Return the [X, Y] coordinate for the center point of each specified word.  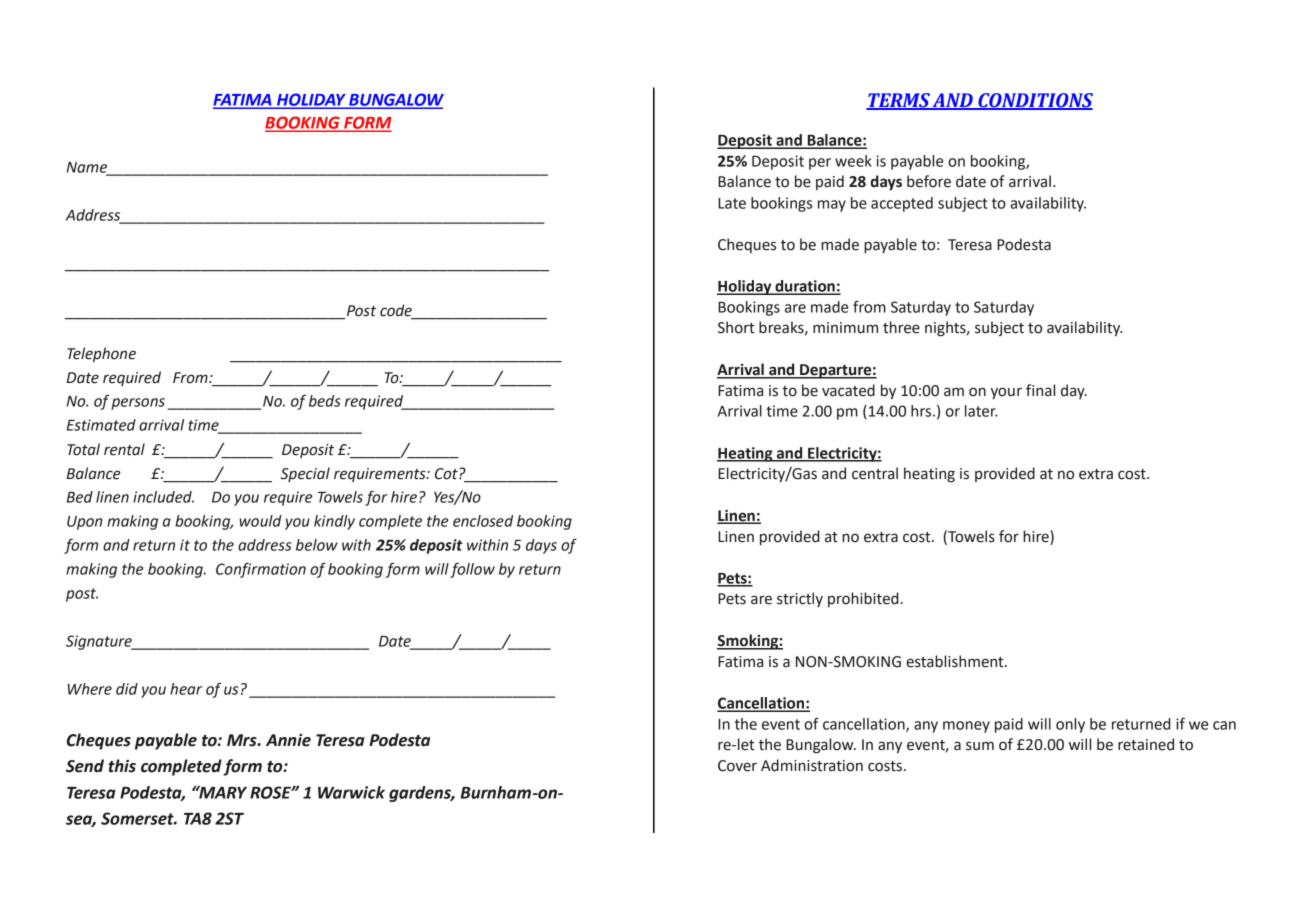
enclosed [483, 521]
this [122, 766]
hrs [921, 411]
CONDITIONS [1034, 101]
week [853, 161]
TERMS [899, 101]
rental [124, 449]
